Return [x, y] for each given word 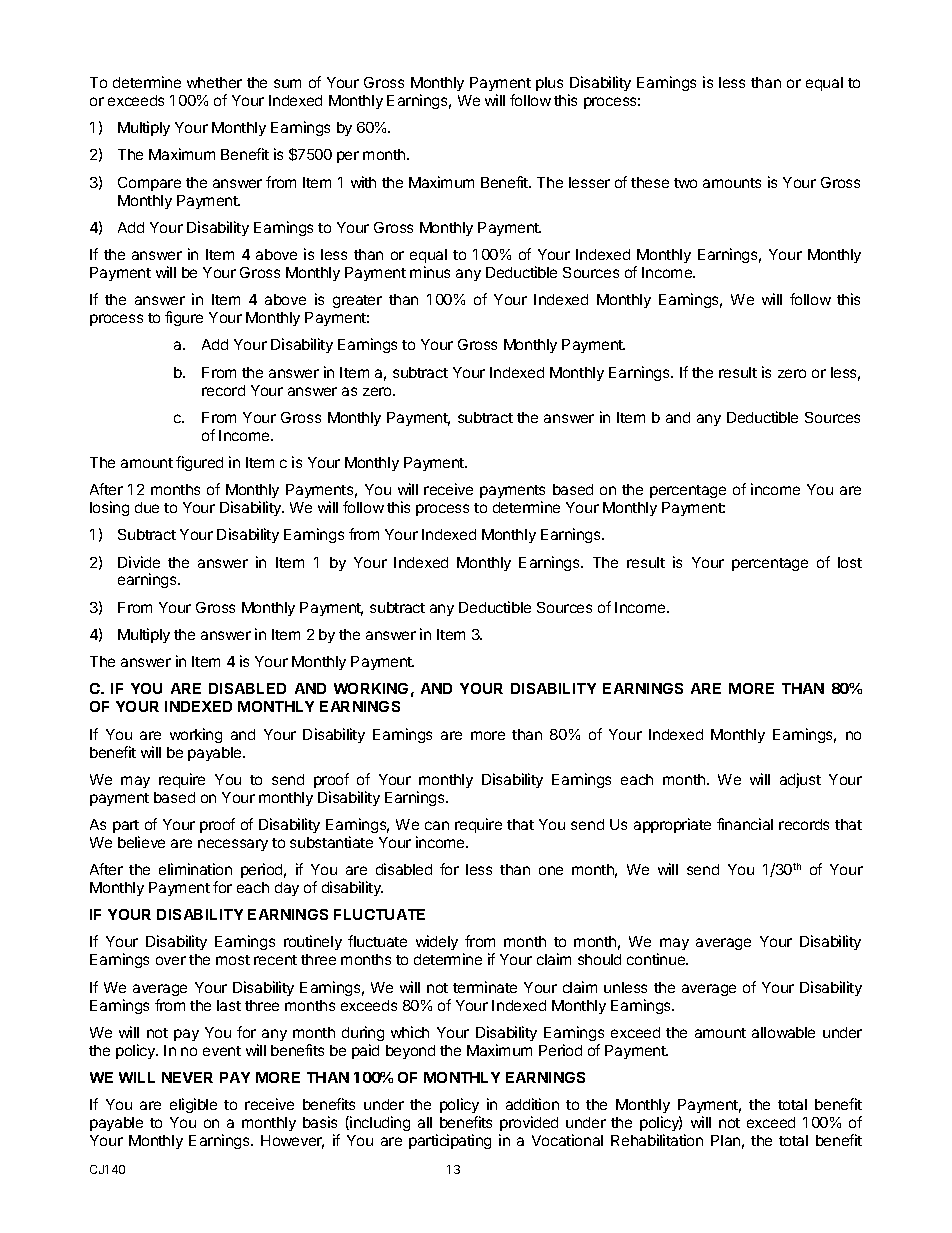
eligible [193, 1105]
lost [850, 562]
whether [214, 82]
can [437, 825]
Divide [139, 562]
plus [549, 84]
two [685, 183]
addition [532, 1104]
